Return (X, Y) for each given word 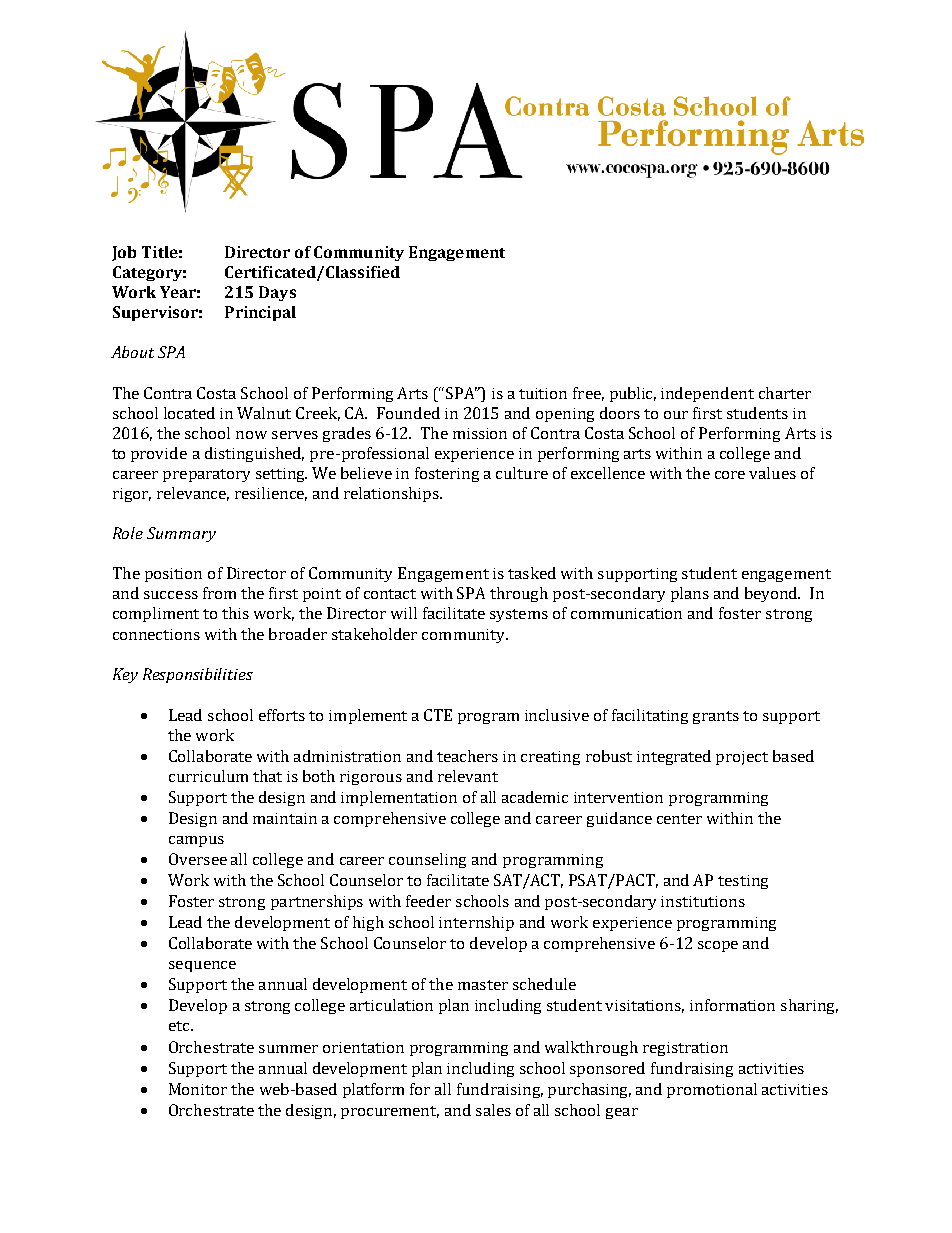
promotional (712, 1090)
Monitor (198, 1089)
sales (493, 1110)
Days (277, 293)
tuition (543, 393)
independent (707, 394)
